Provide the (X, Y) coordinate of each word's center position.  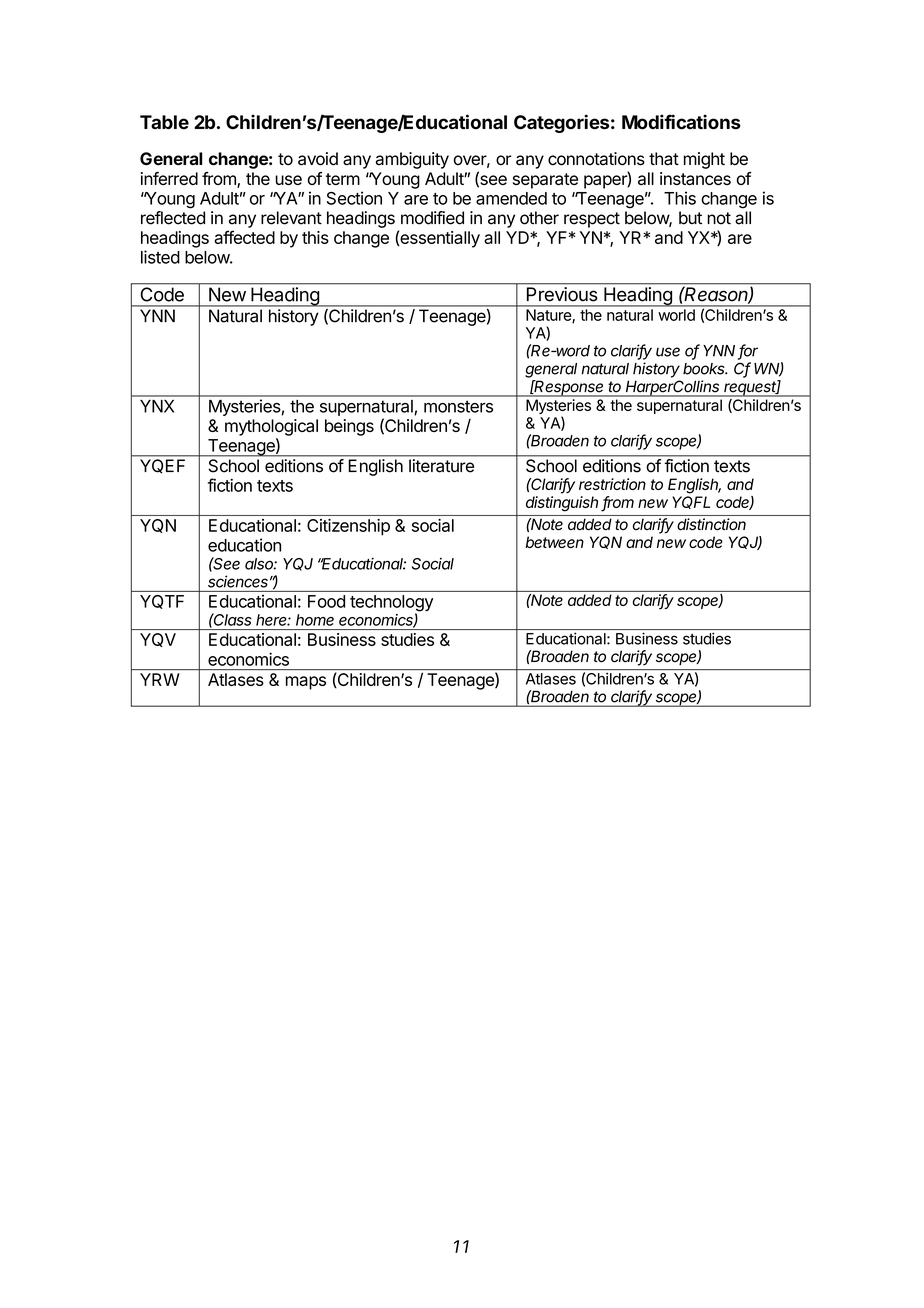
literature (441, 465)
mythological (271, 427)
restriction (612, 484)
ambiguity (412, 160)
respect (592, 220)
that (664, 159)
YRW (159, 679)
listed (160, 257)
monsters (458, 406)
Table (164, 122)
